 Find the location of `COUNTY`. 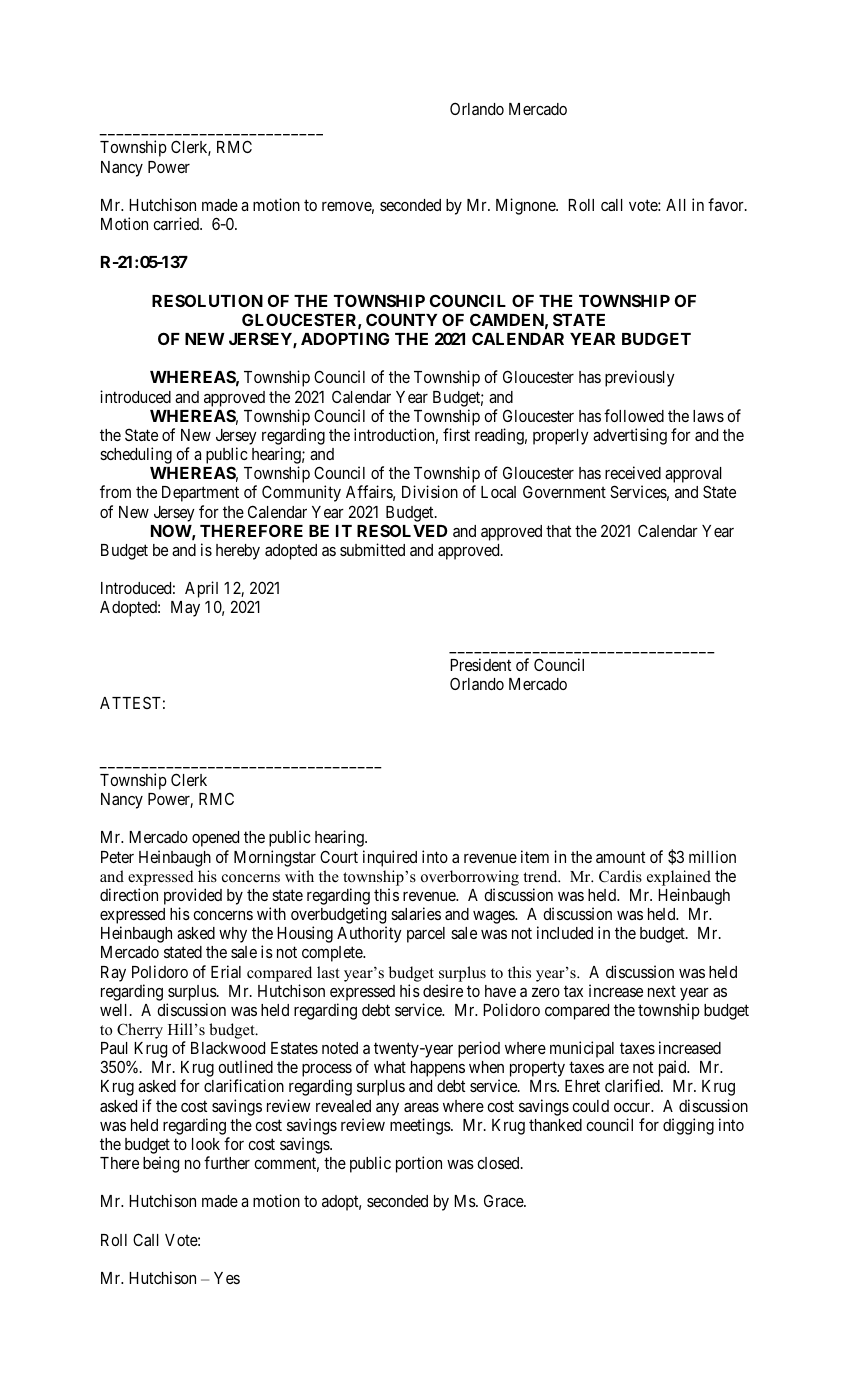

COUNTY is located at coordinates (401, 319).
